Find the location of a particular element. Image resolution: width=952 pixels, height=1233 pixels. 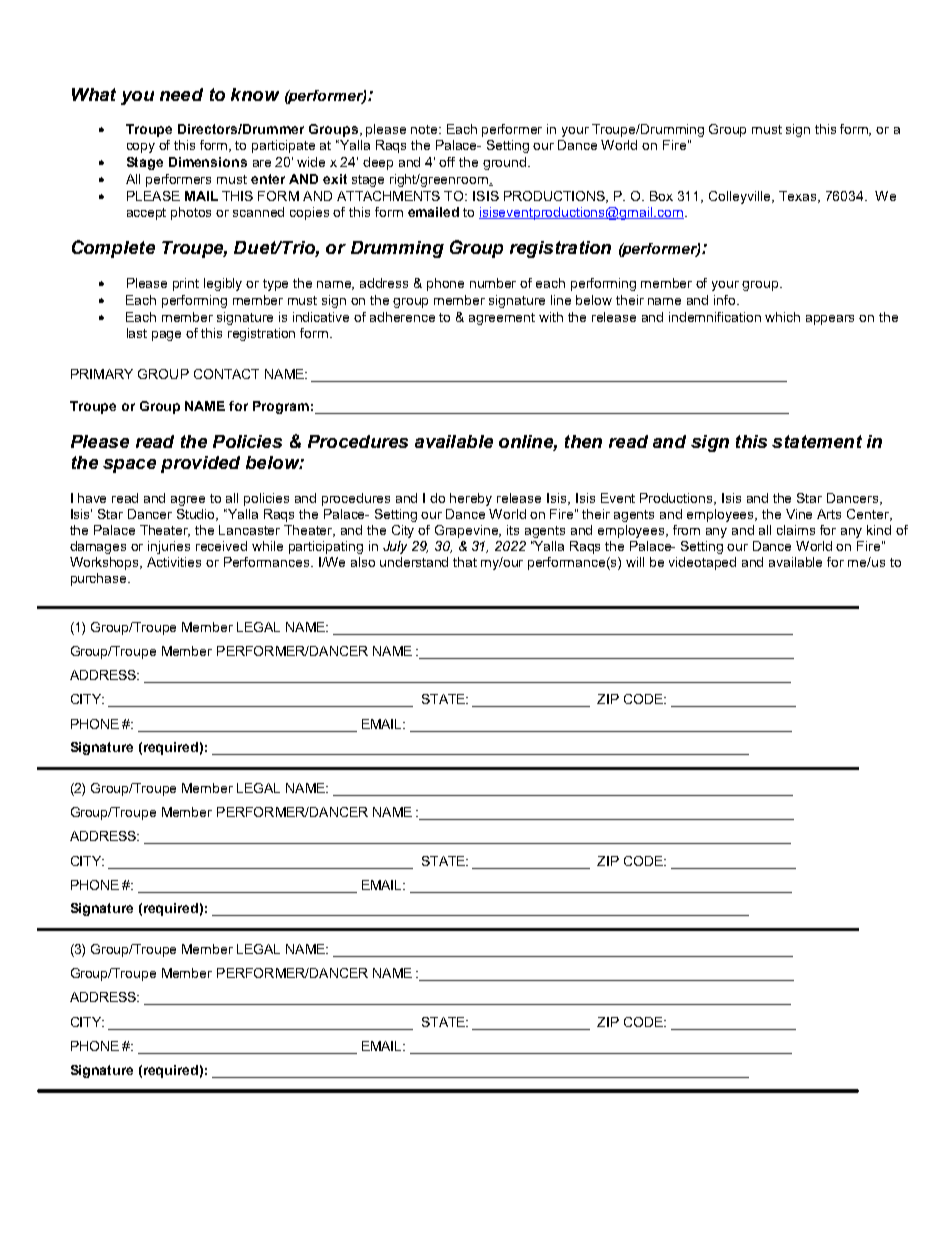

note is located at coordinates (426, 129).
